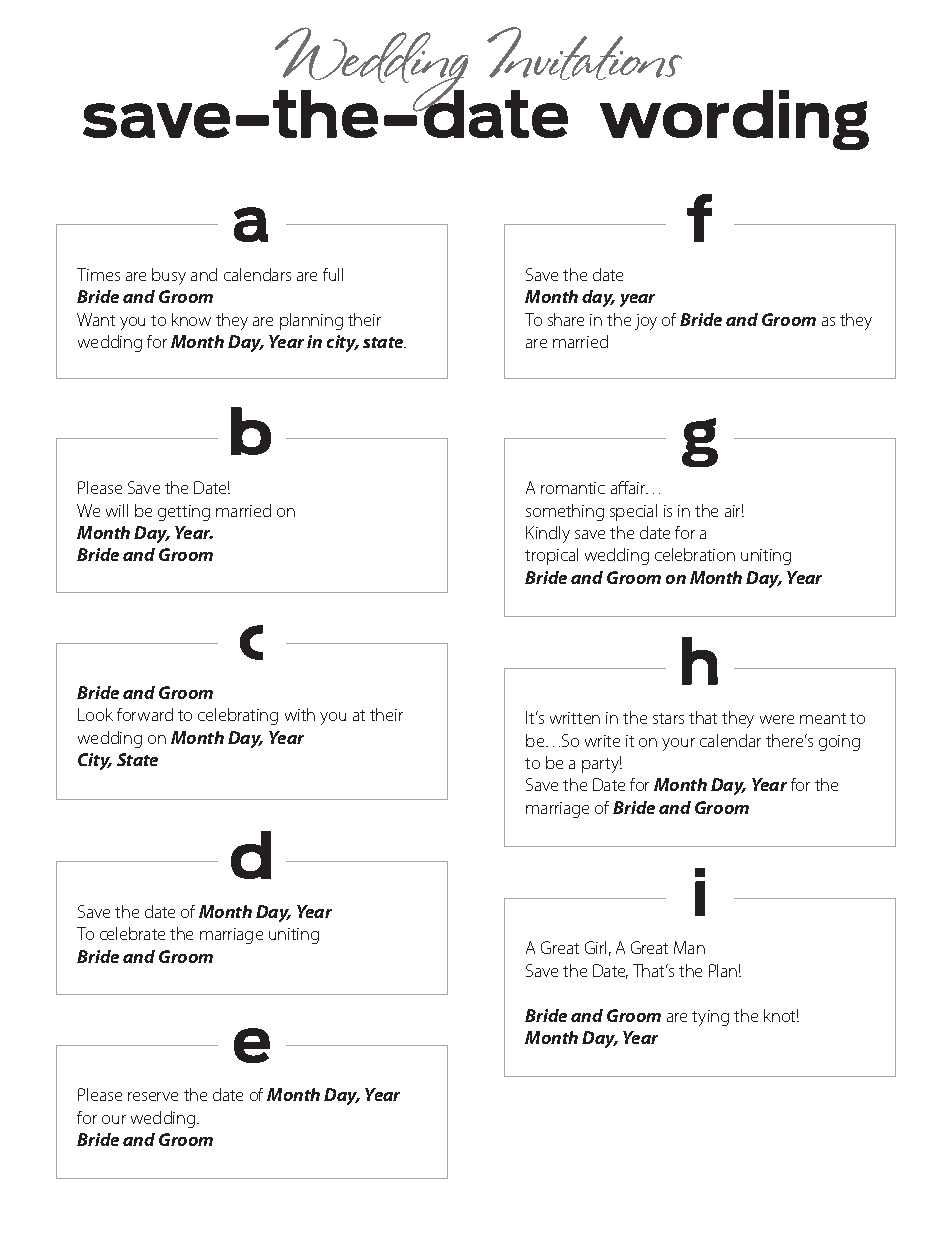 This image has height=1233, width=952. I want to click on busy, so click(169, 276).
